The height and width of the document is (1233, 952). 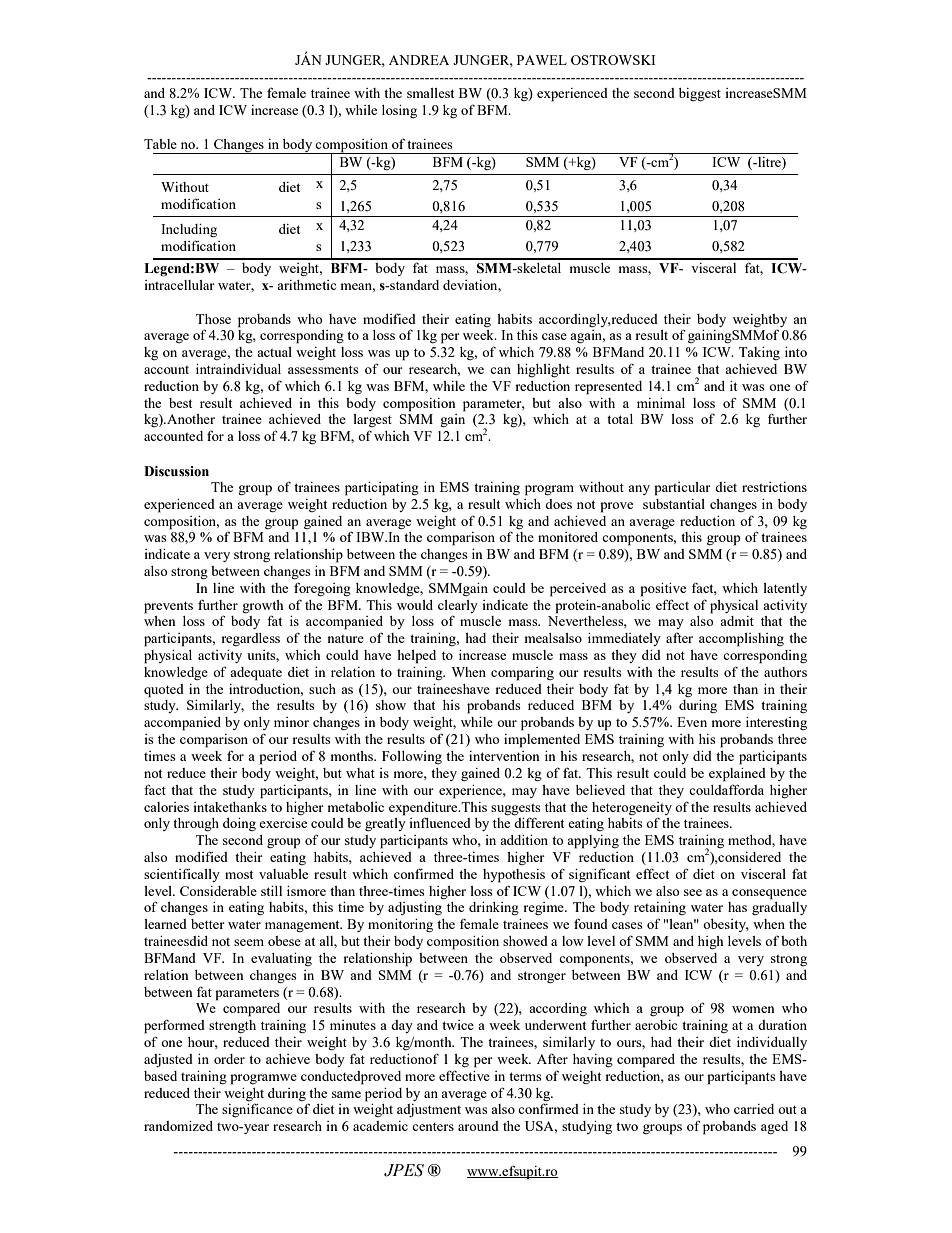 I want to click on Taking, so click(x=759, y=353).
